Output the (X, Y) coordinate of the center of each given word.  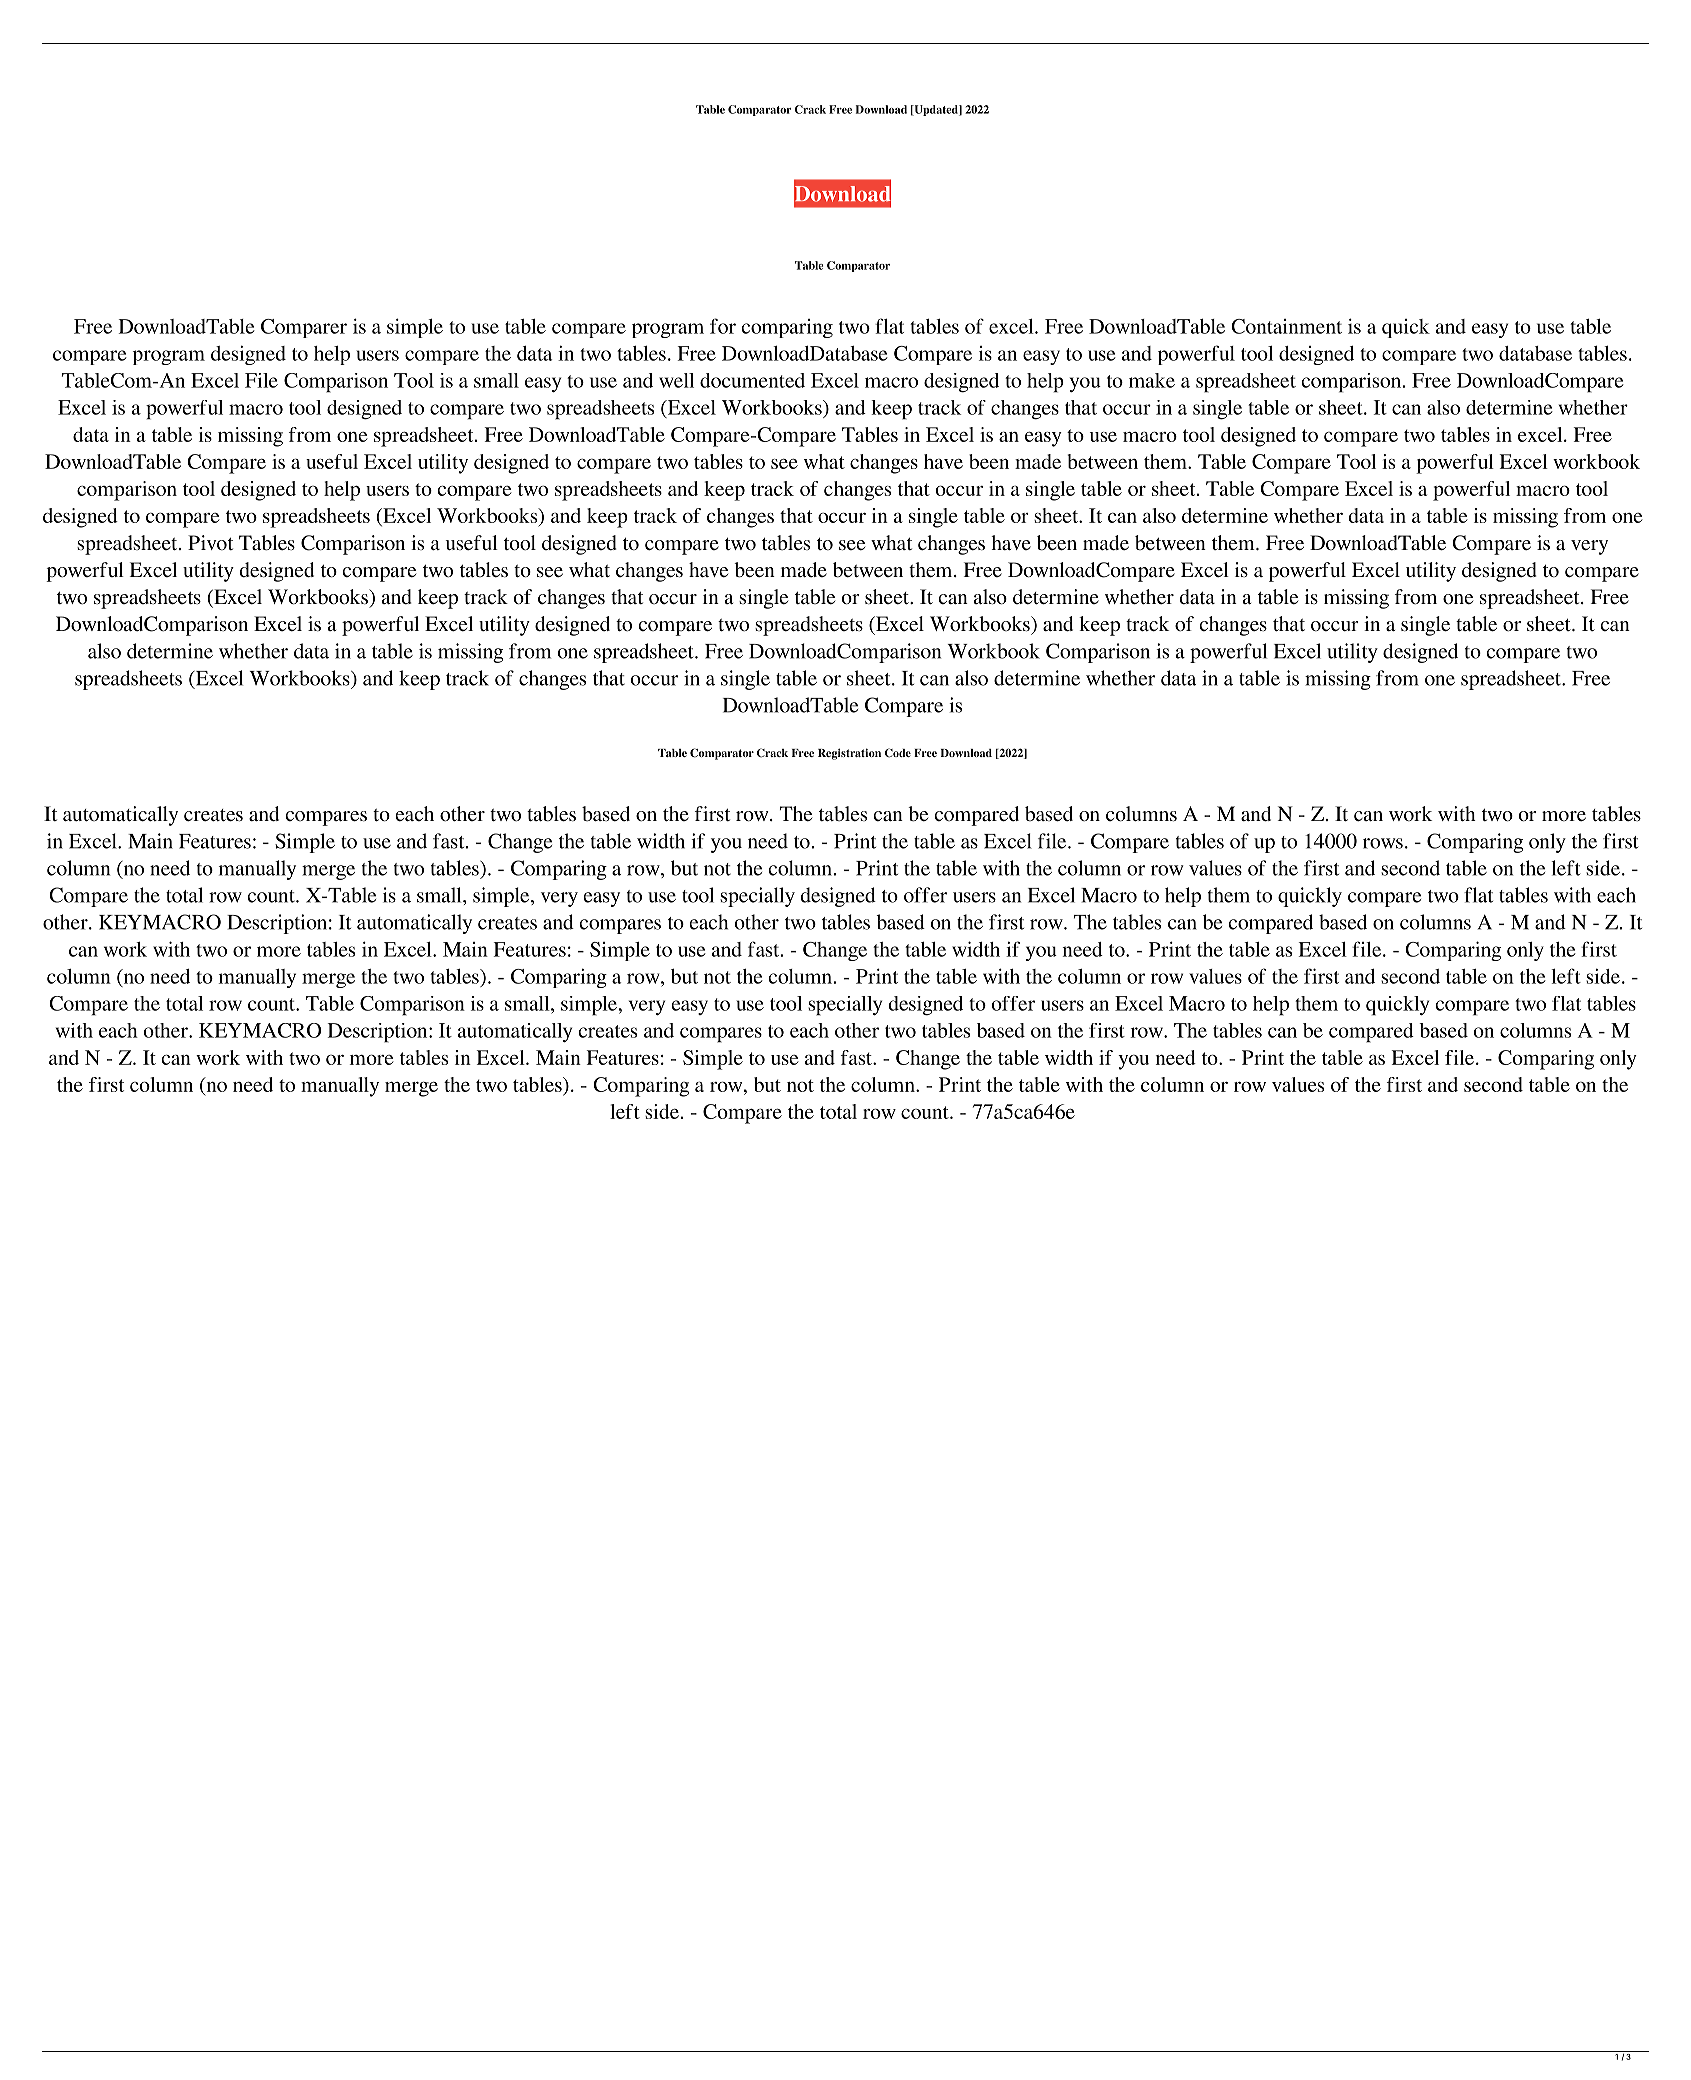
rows (1383, 843)
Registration (849, 754)
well (676, 380)
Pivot (210, 542)
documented (752, 380)
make (1152, 380)
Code (898, 753)
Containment (1286, 326)
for (723, 326)
